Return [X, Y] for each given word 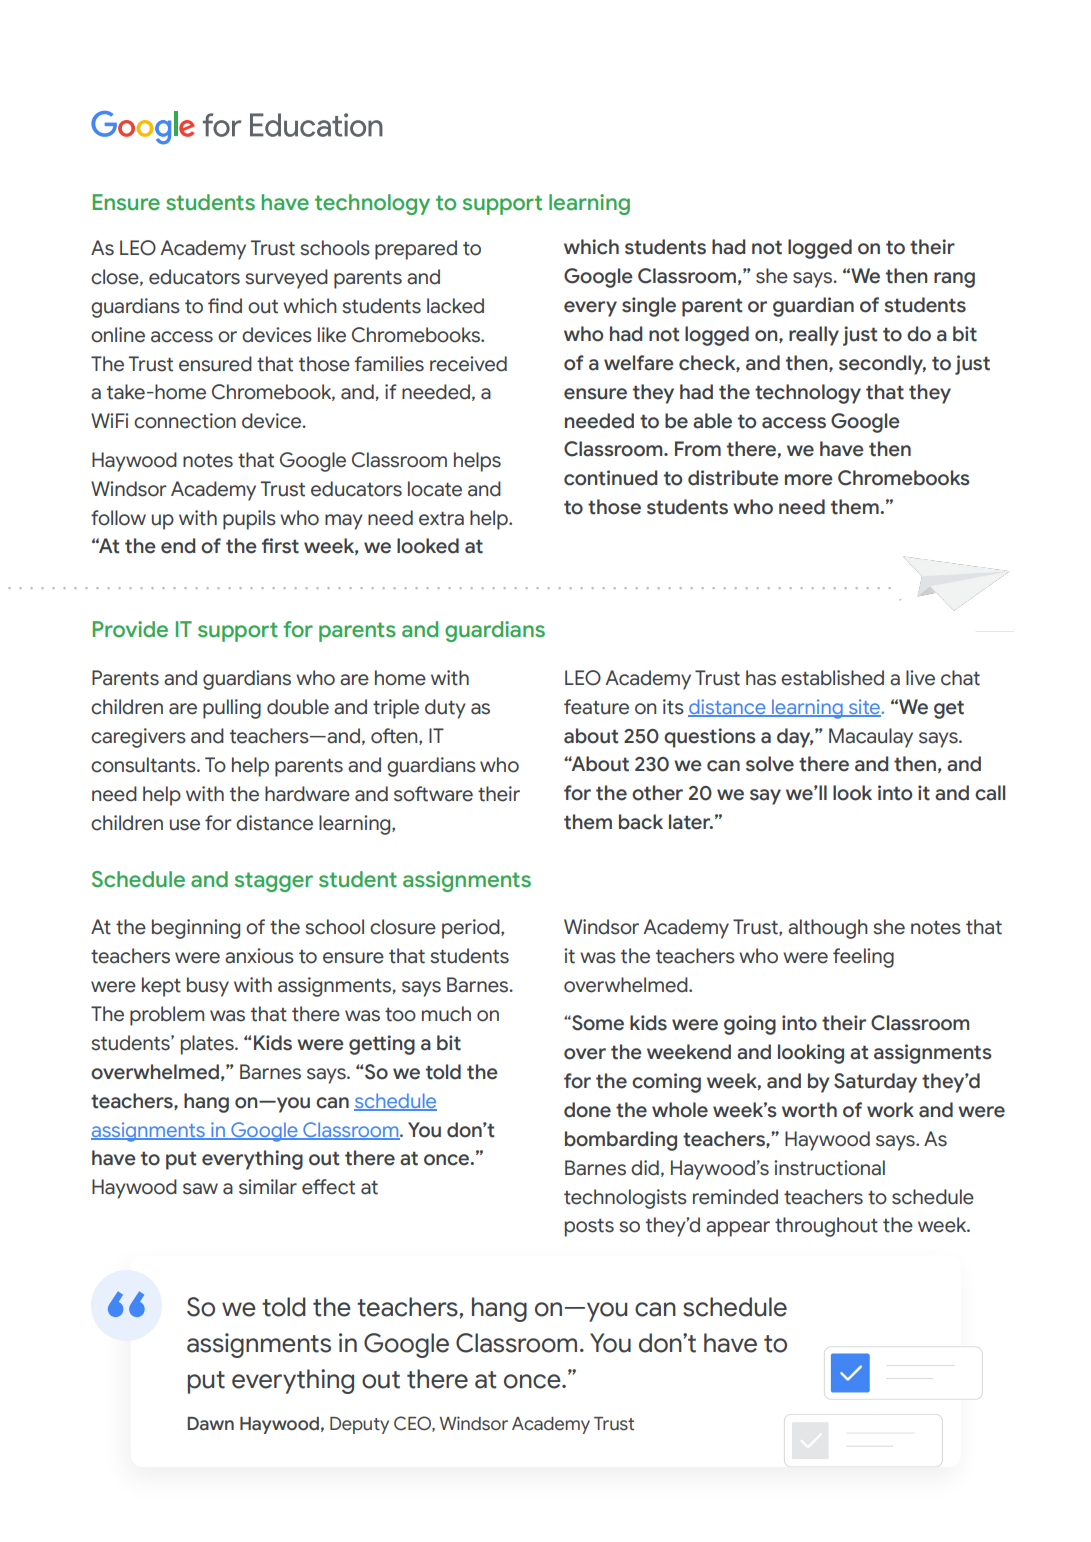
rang [954, 280]
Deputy [359, 1425]
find [225, 306]
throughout [826, 1227]
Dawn [210, 1424]
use [185, 825]
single [649, 307]
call [990, 793]
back [641, 822]
